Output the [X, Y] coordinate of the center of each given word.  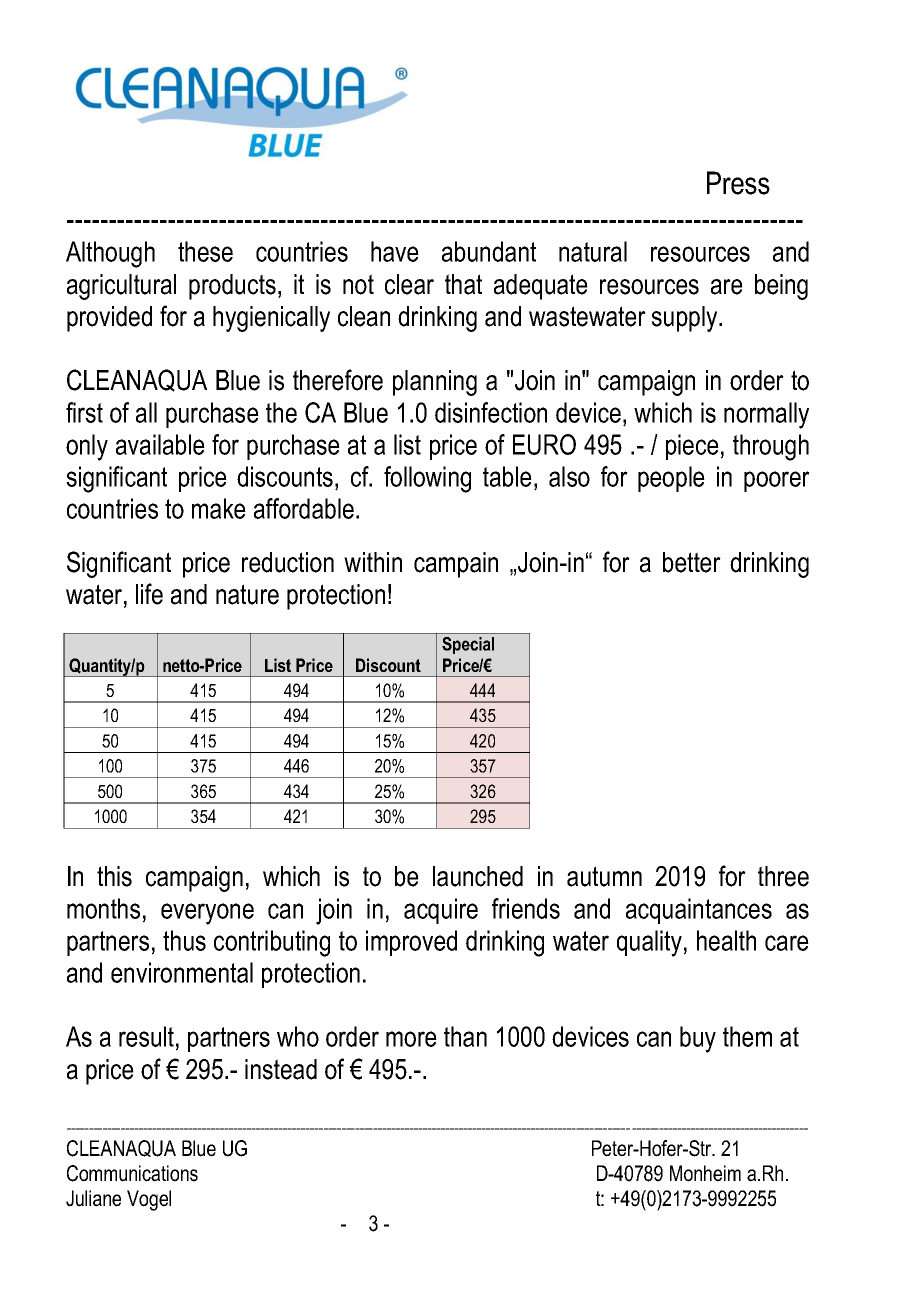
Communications [132, 1173]
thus [184, 940]
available [160, 444]
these [205, 251]
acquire [441, 911]
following [427, 479]
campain [456, 565]
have [395, 251]
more [411, 1039]
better [692, 562]
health [726, 940]
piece [692, 447]
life [149, 594]
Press [738, 183]
